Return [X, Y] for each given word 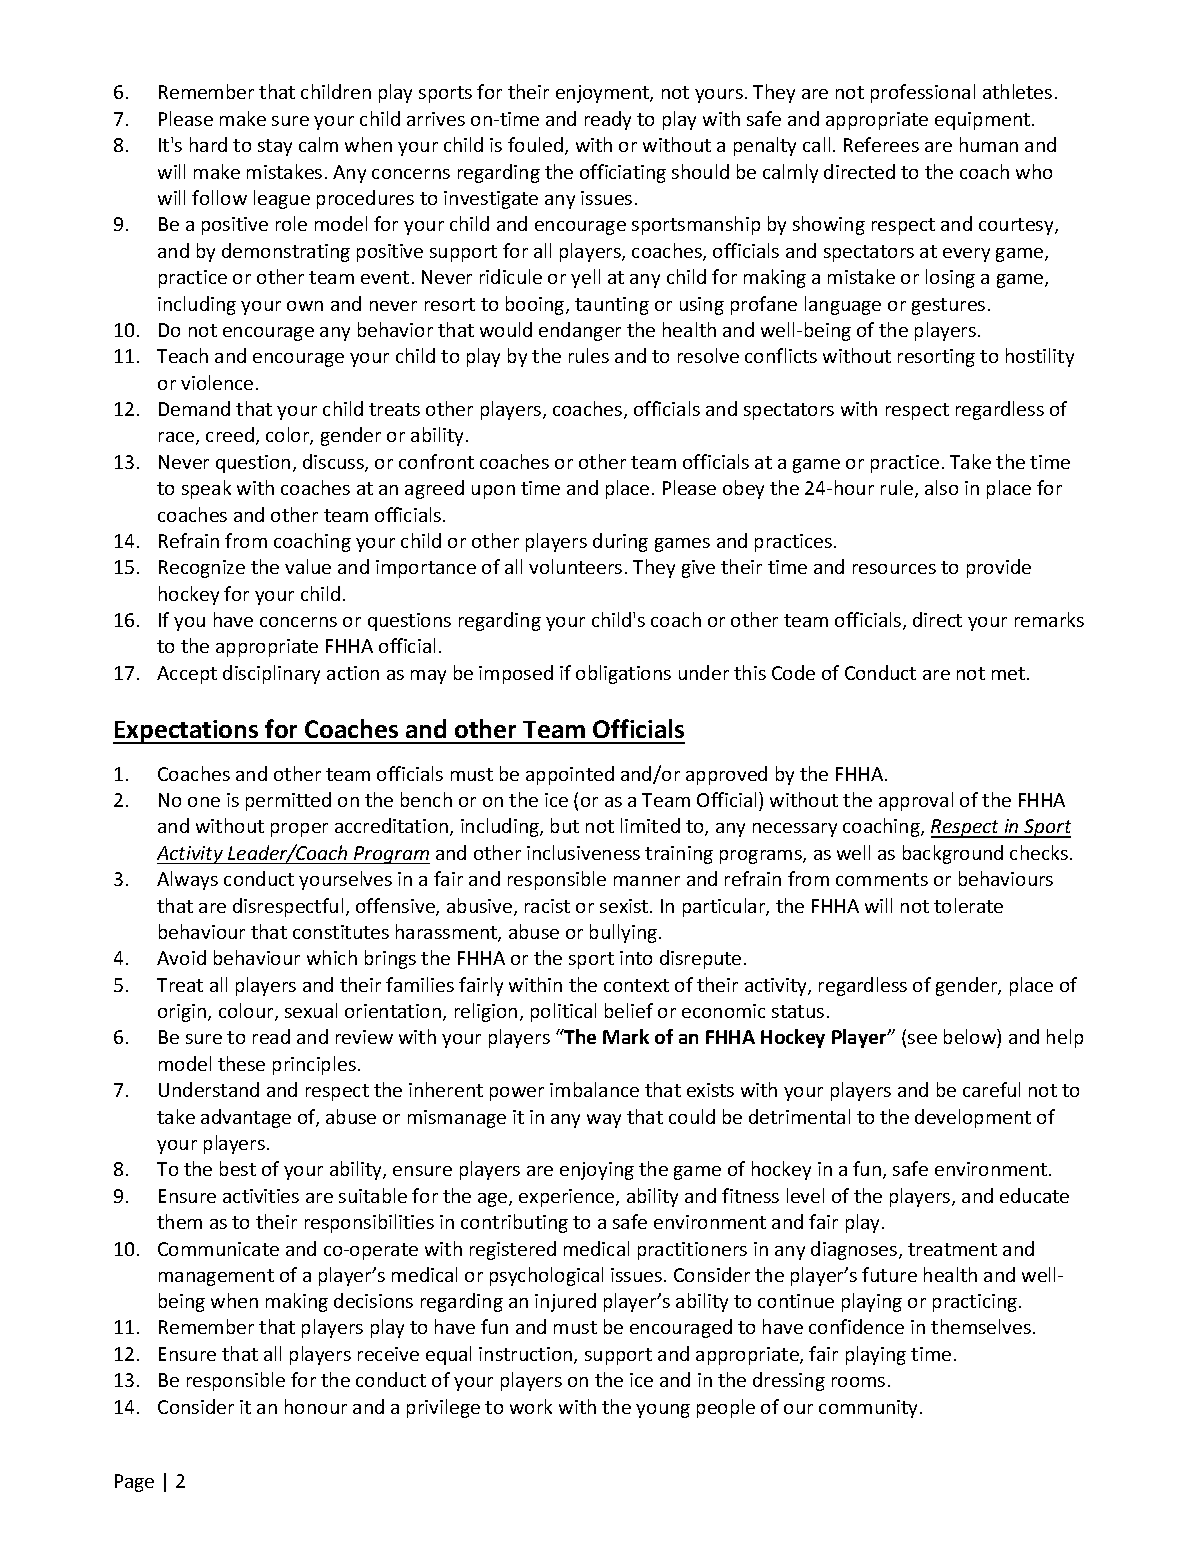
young [663, 1411]
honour [316, 1406]
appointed [570, 775]
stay [275, 147]
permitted [288, 801]
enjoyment [603, 94]
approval [916, 801]
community [870, 1409]
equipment [984, 121]
